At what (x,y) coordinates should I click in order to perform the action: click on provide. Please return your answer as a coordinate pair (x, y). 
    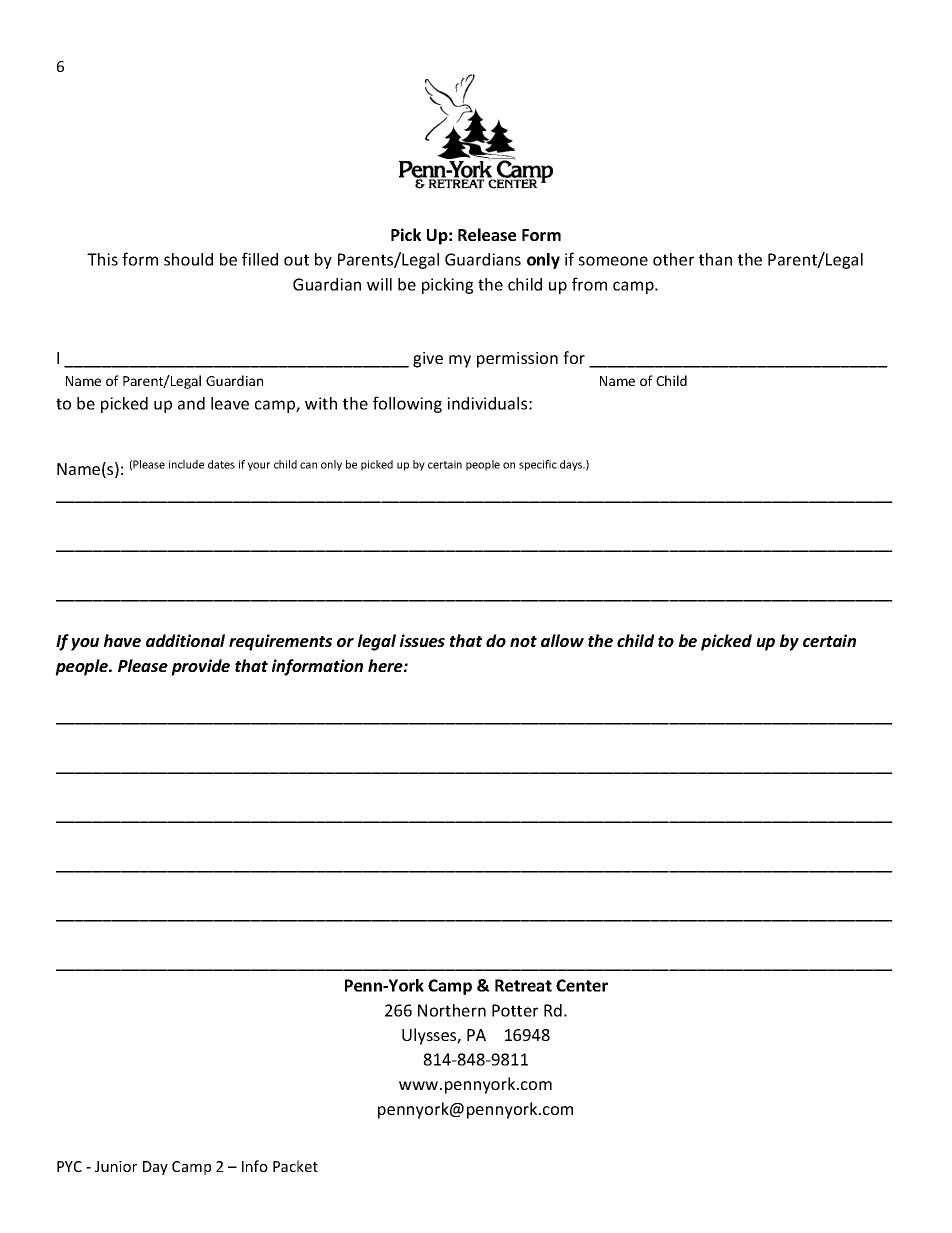
    Looking at the image, I should click on (200, 667).
